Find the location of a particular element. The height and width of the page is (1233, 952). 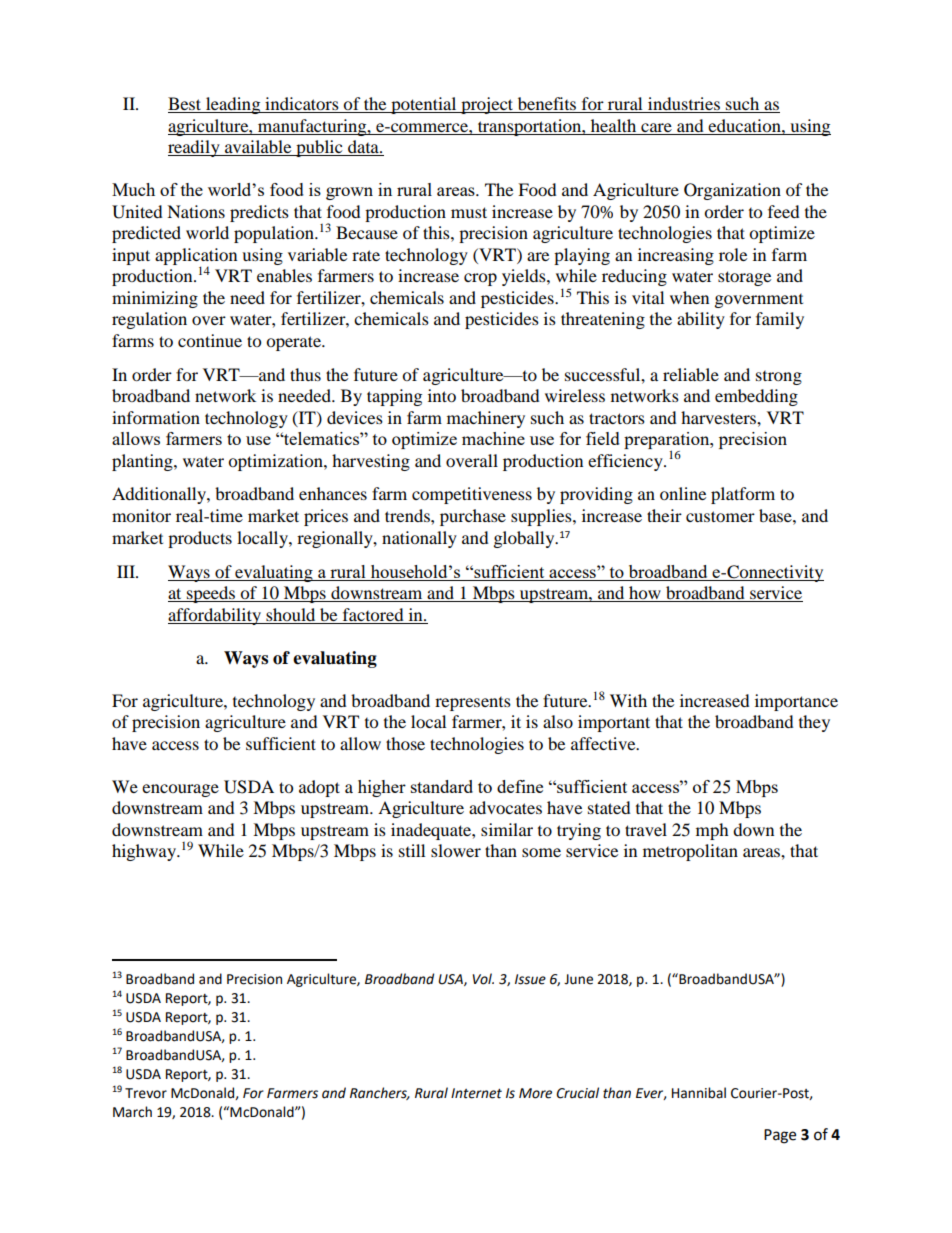

encourage is located at coordinates (180, 790).
